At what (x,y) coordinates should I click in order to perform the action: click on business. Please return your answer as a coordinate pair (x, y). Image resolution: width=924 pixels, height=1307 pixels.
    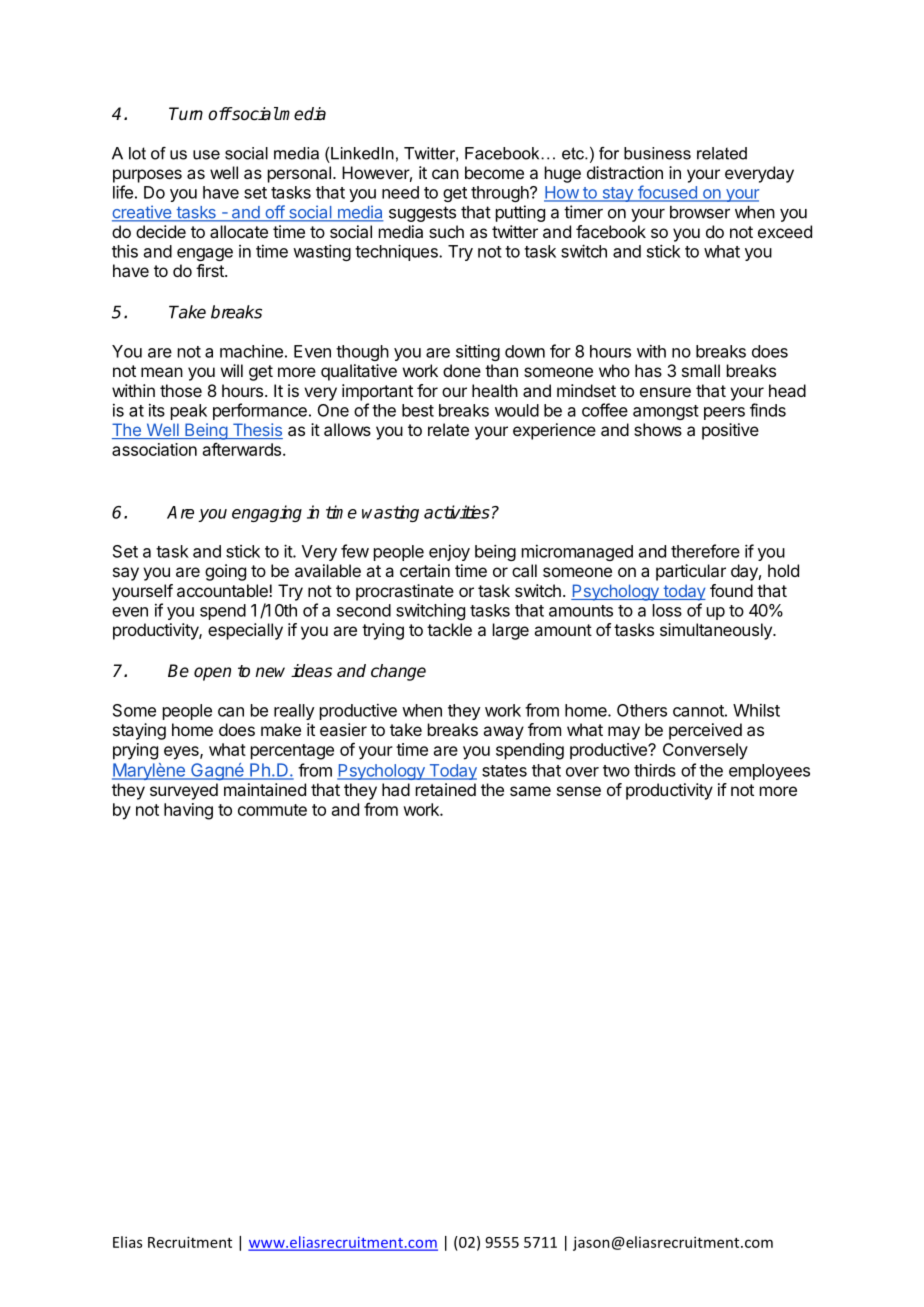
    Looking at the image, I should click on (657, 153).
